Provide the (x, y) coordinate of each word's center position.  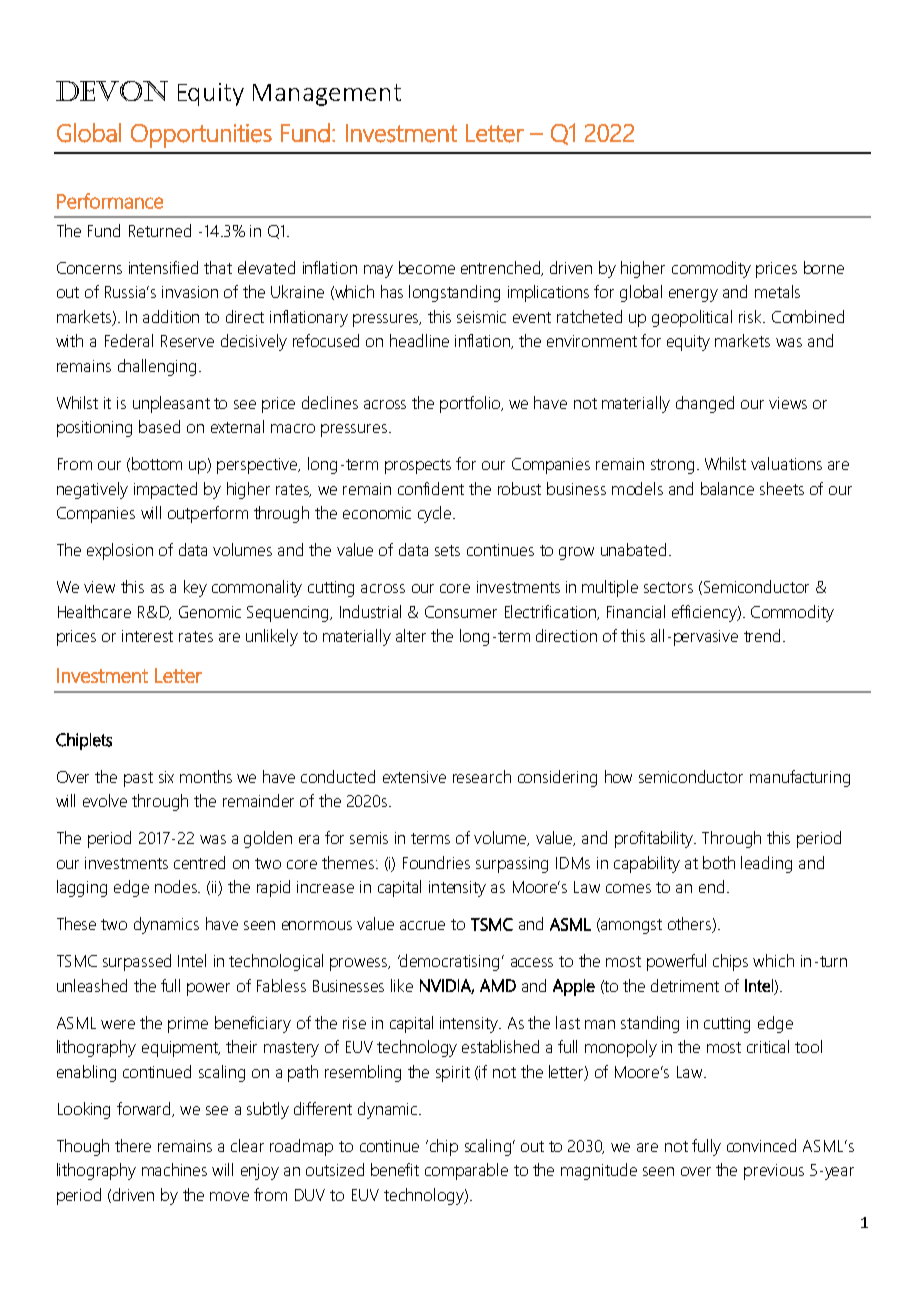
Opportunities (201, 136)
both (719, 862)
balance (727, 488)
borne (824, 267)
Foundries (436, 862)
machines (174, 1169)
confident (431, 488)
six (166, 777)
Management (327, 95)
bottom (157, 463)
